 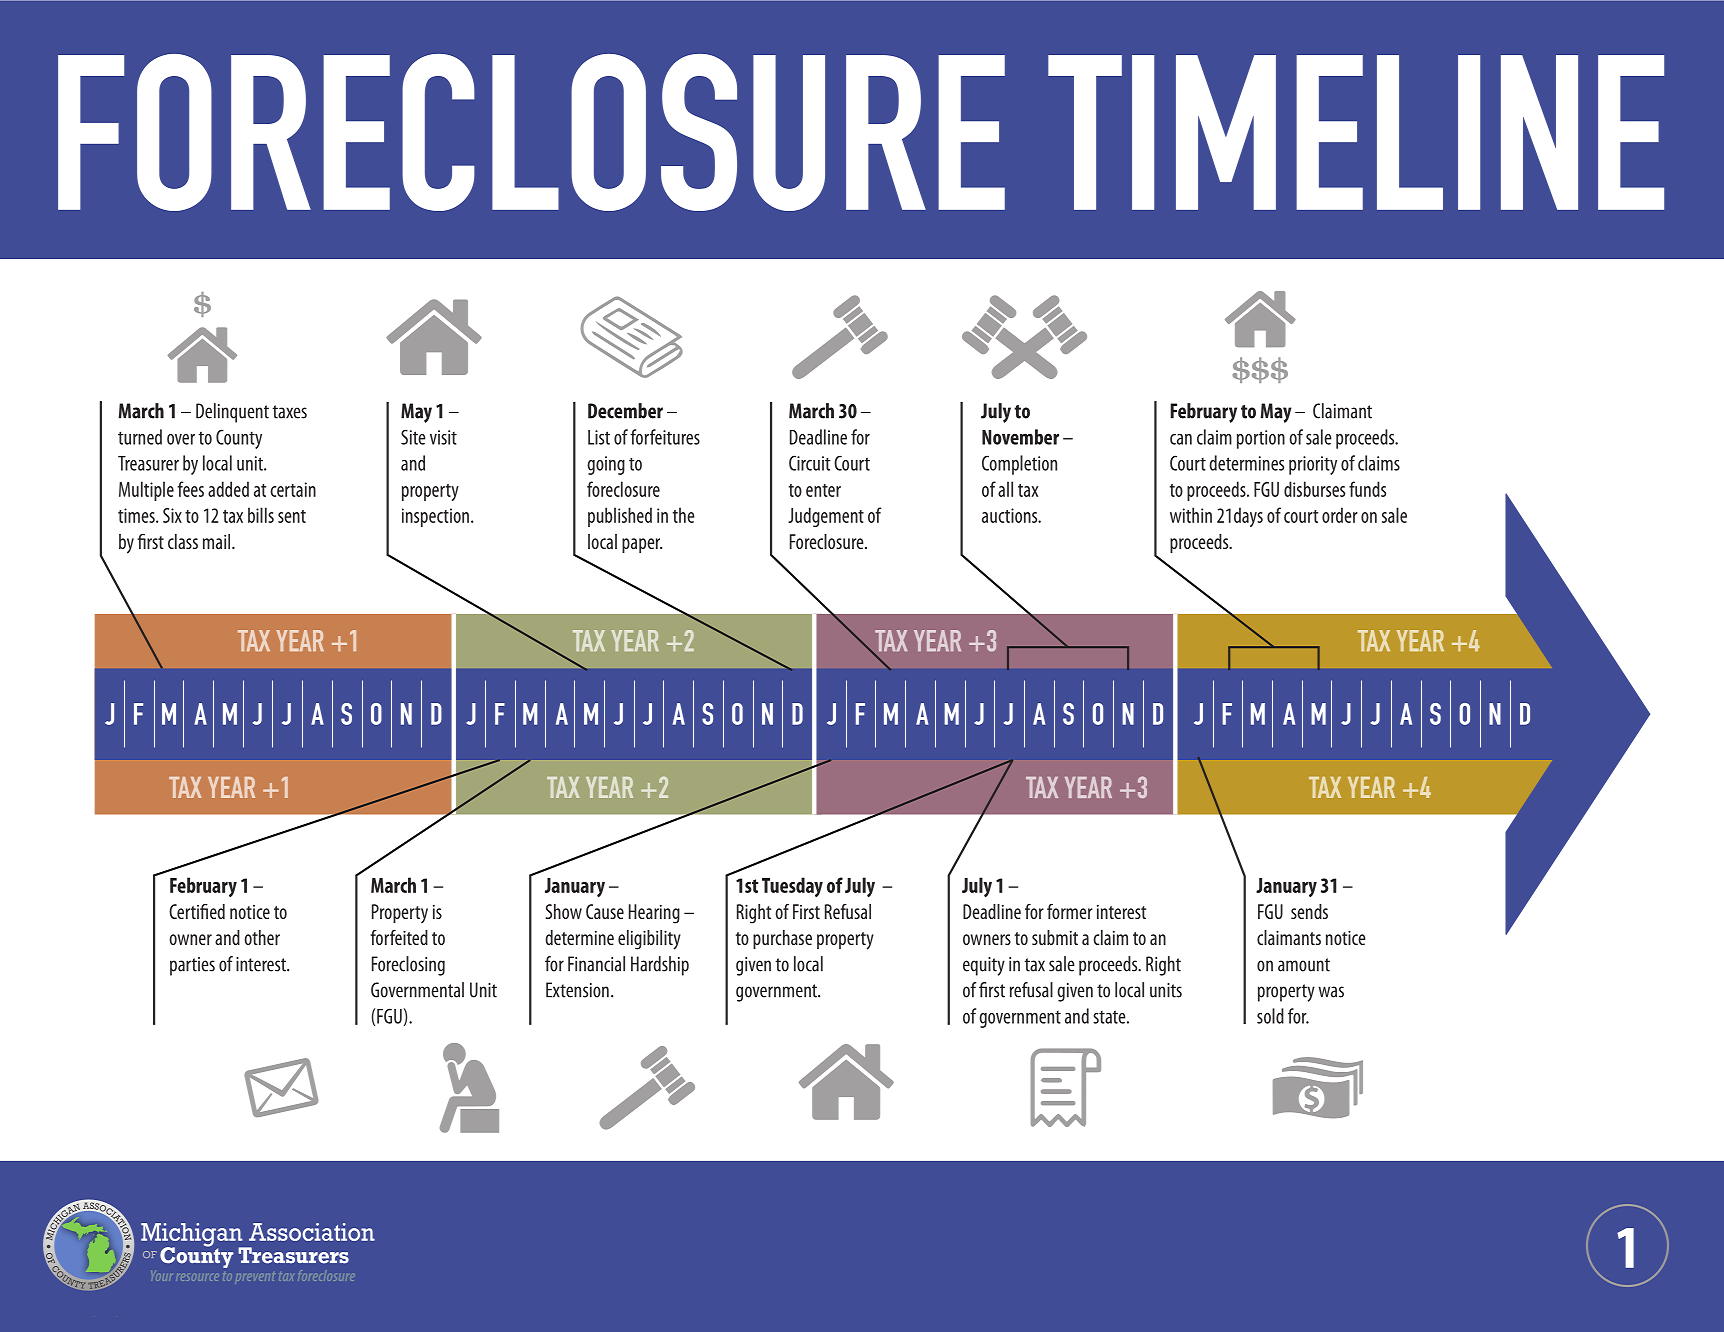 I want to click on TIMELINE, so click(x=1356, y=132).
